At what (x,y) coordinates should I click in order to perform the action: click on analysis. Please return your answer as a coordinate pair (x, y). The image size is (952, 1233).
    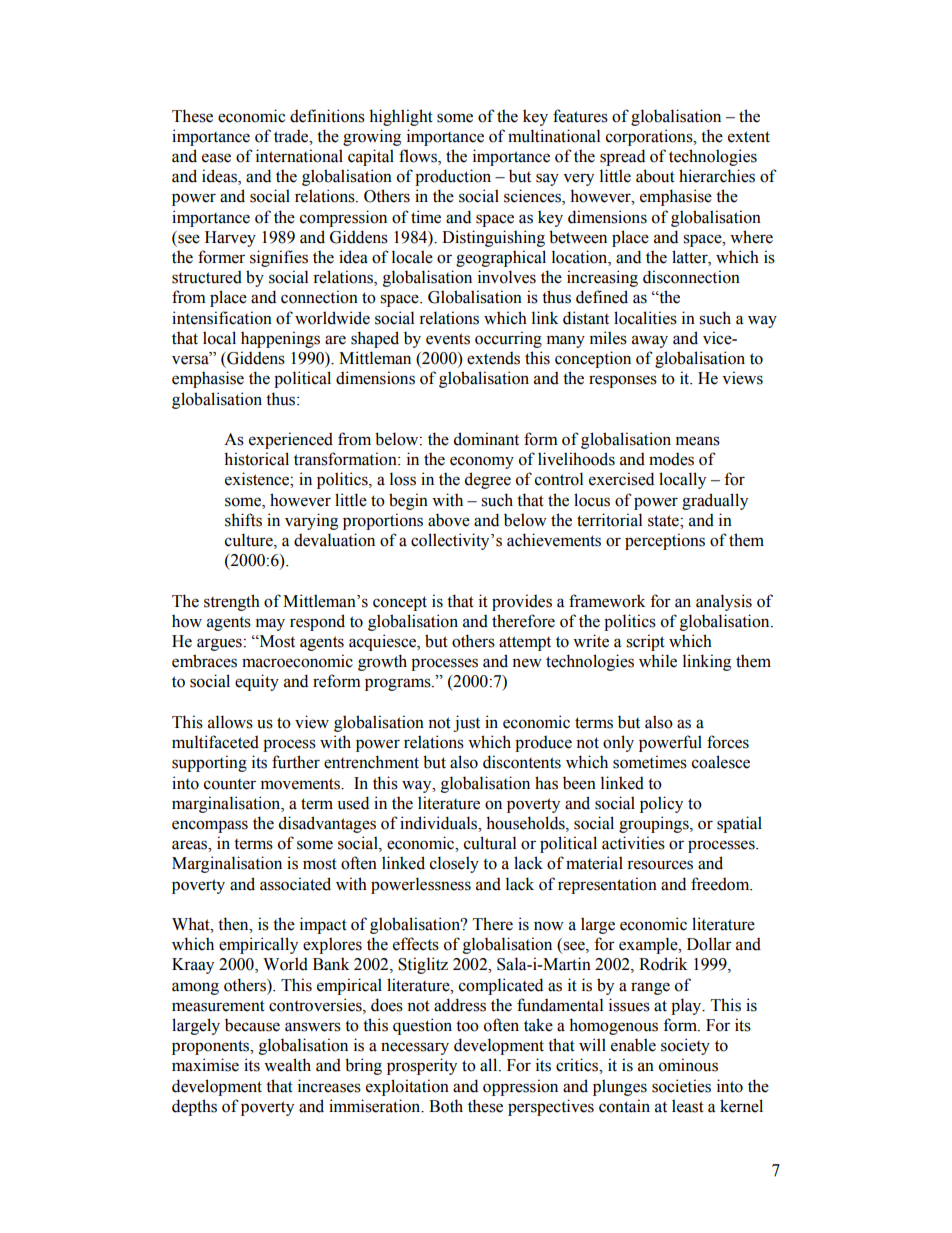
    Looking at the image, I should click on (724, 602).
